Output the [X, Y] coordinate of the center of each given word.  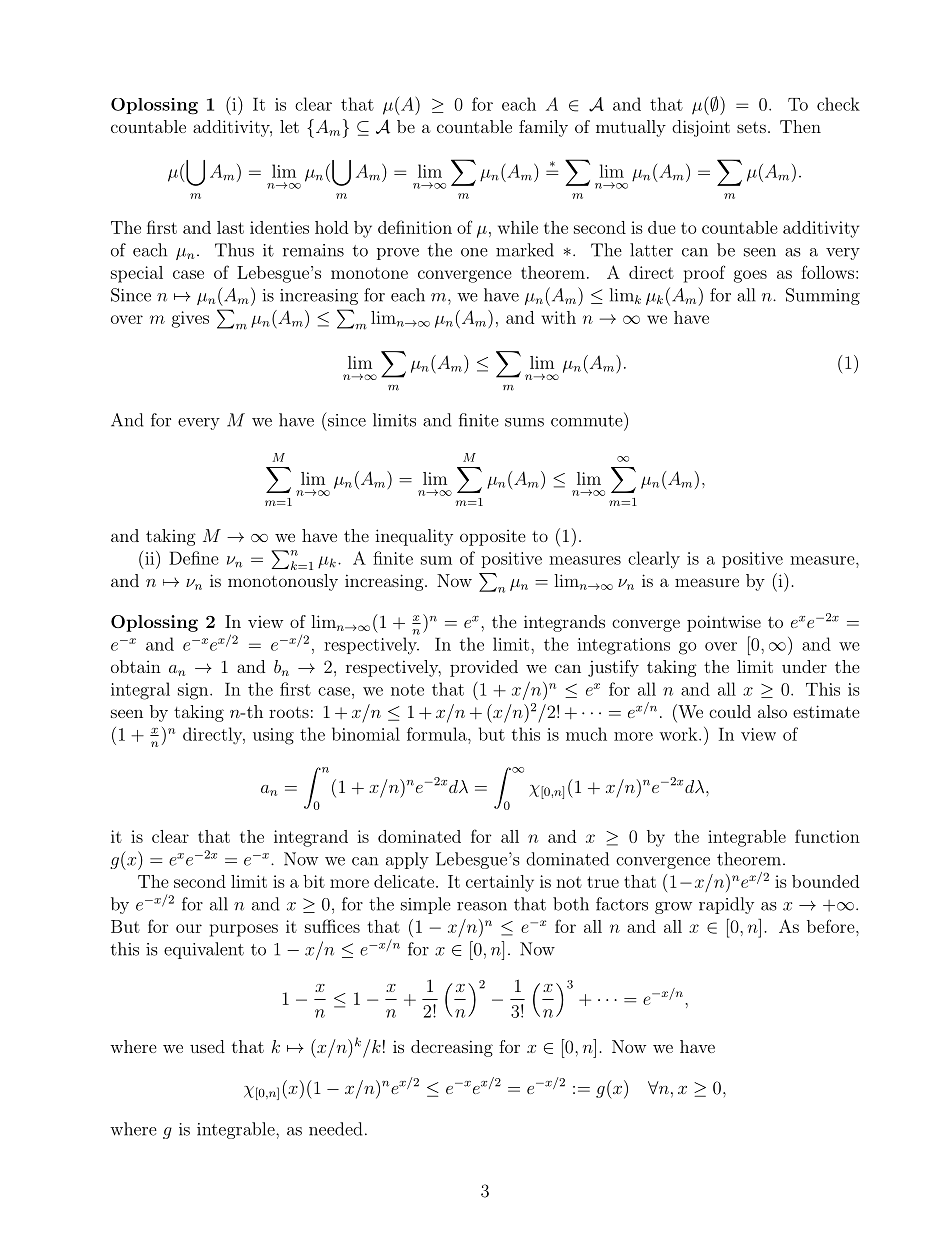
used [207, 1046]
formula [438, 734]
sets [751, 127]
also [772, 711]
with [558, 317]
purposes [244, 930]
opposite [493, 538]
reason [482, 906]
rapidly [726, 905]
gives [190, 319]
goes [750, 276]
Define [194, 558]
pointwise [724, 623]
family [543, 128]
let [289, 126]
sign [194, 691]
